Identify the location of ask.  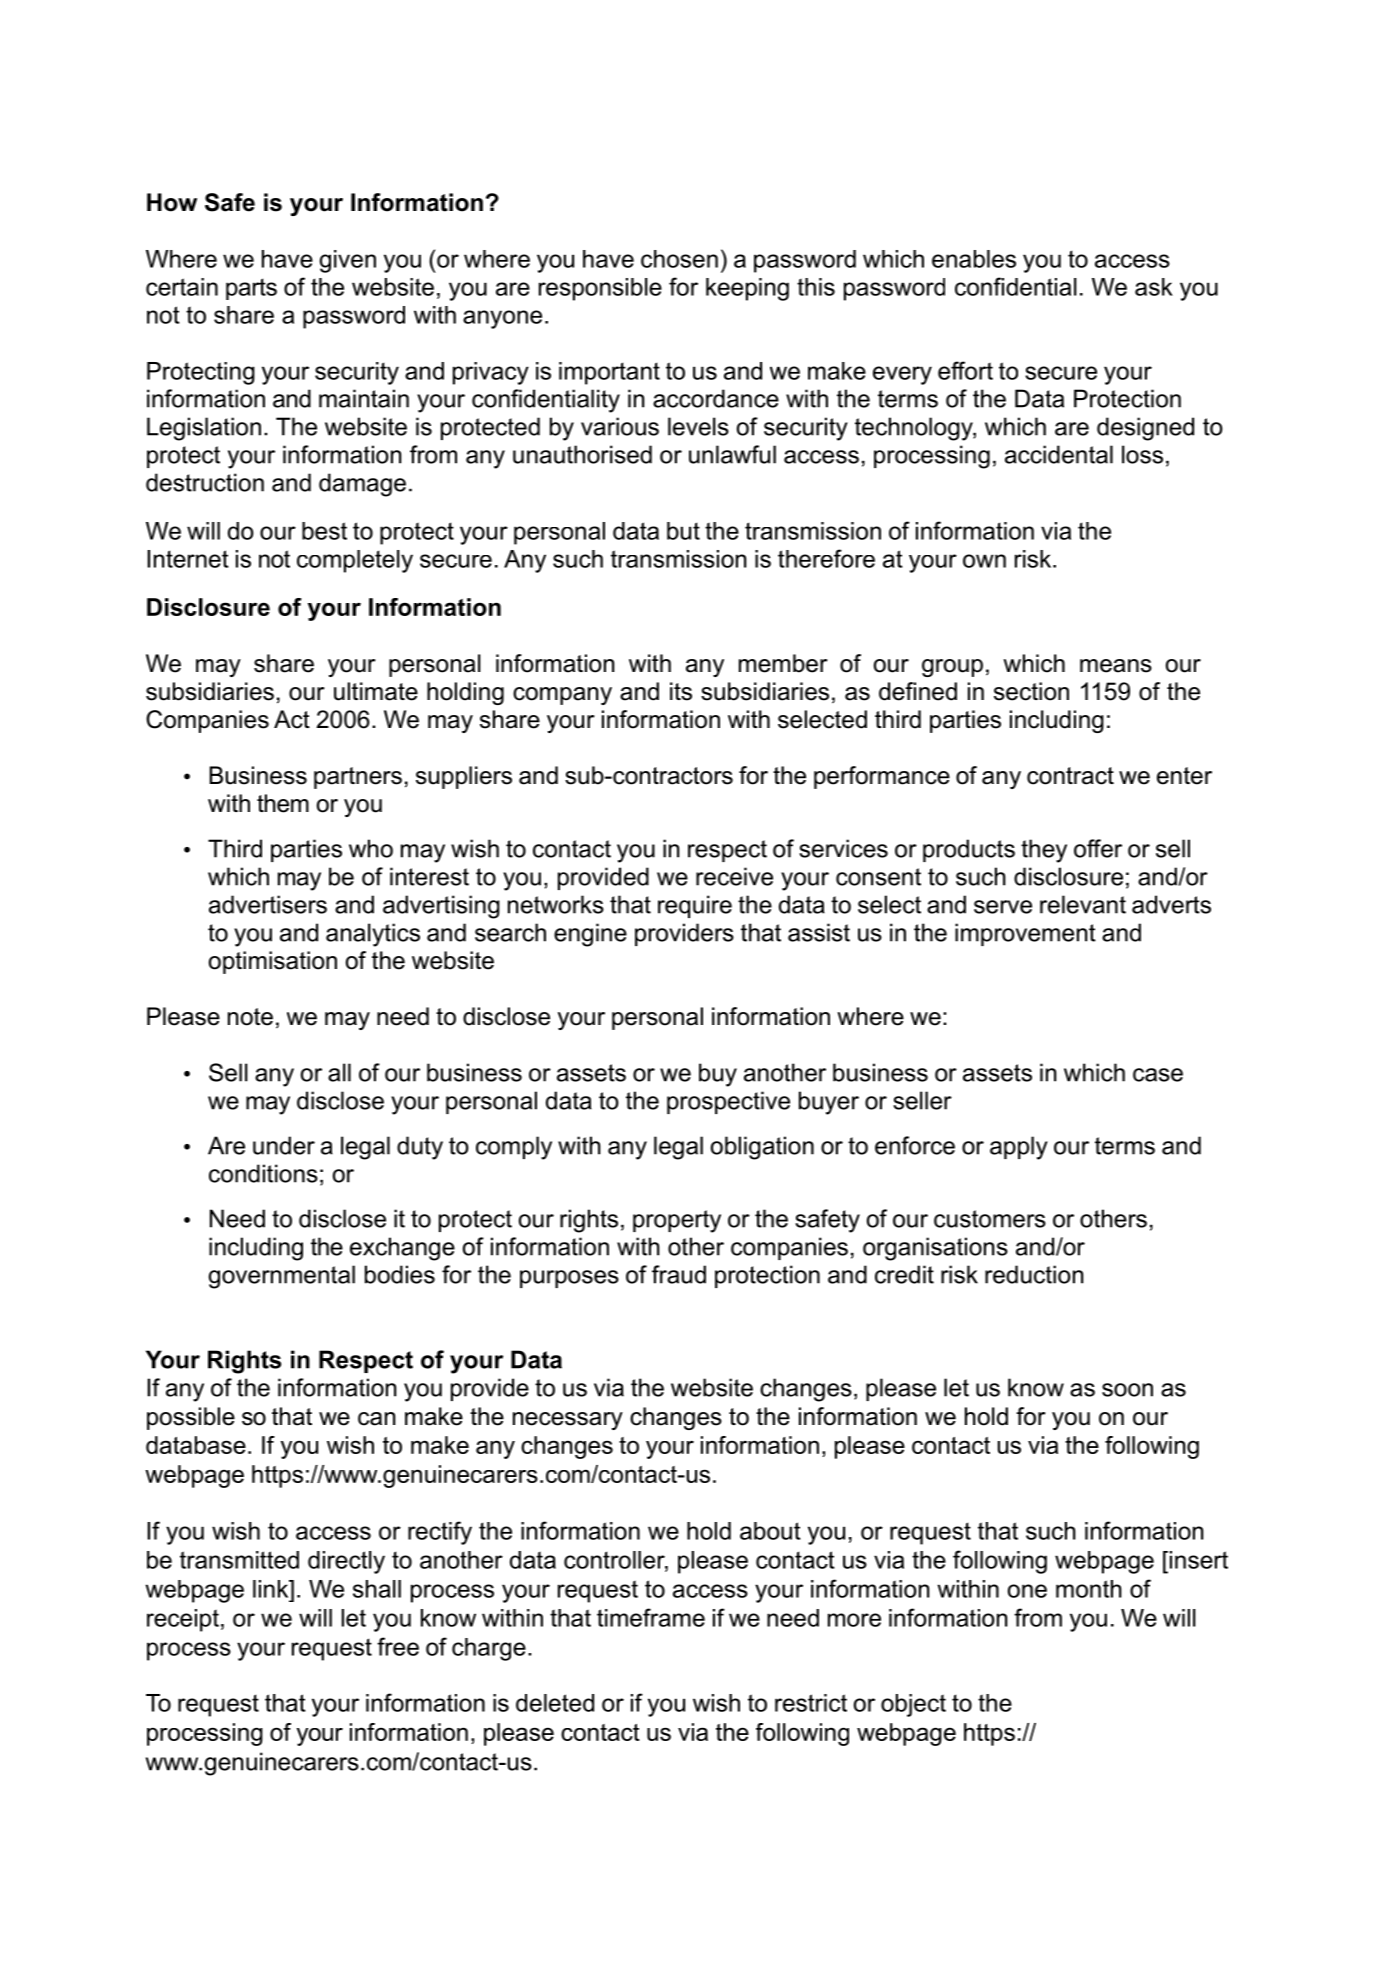
(1154, 287).
